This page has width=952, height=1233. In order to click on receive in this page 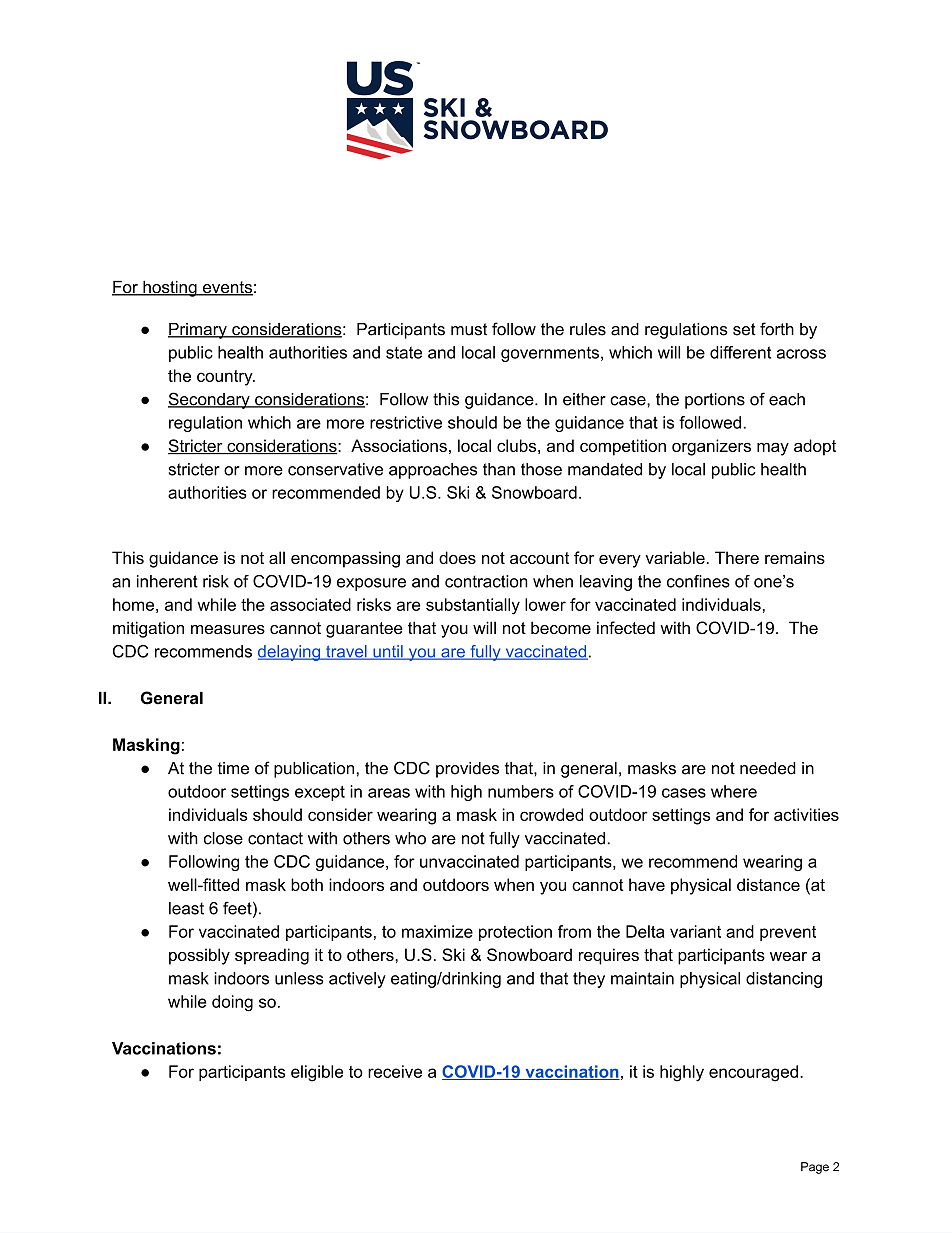, I will do `click(395, 1071)`.
